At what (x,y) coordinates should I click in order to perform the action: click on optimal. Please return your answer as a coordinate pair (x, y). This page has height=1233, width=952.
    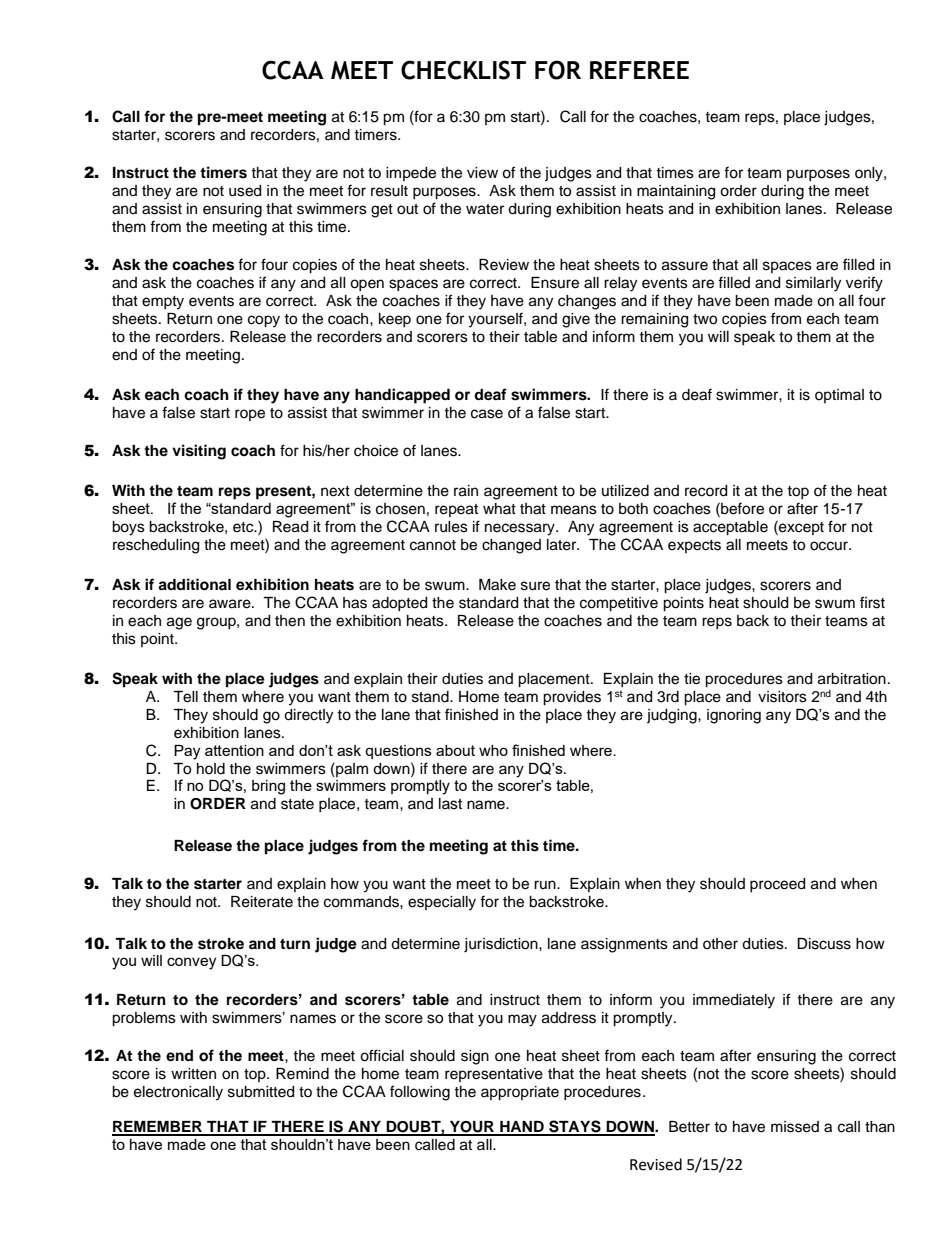
    Looking at the image, I should click on (839, 396).
